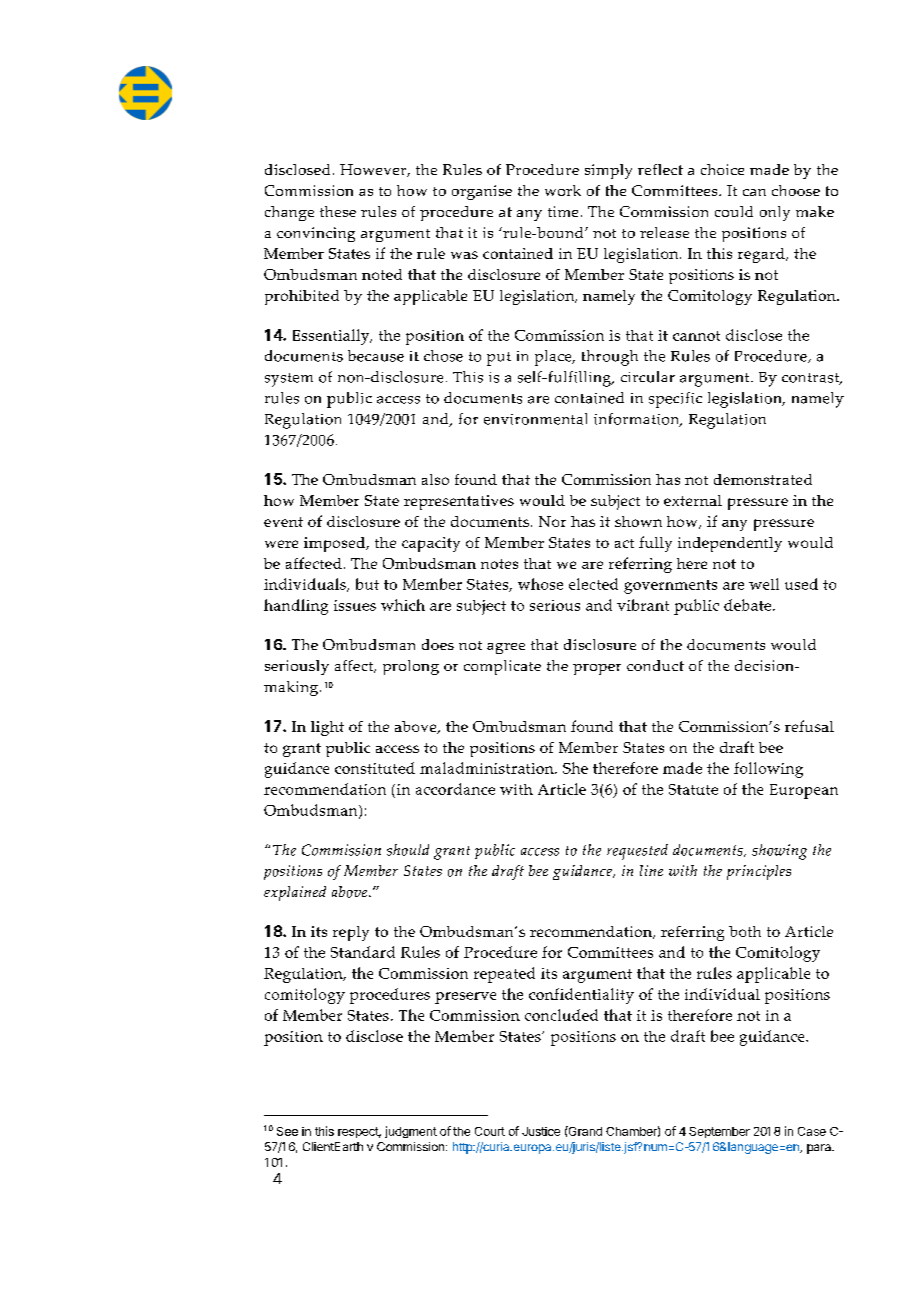  I want to click on only, so click(775, 213).
